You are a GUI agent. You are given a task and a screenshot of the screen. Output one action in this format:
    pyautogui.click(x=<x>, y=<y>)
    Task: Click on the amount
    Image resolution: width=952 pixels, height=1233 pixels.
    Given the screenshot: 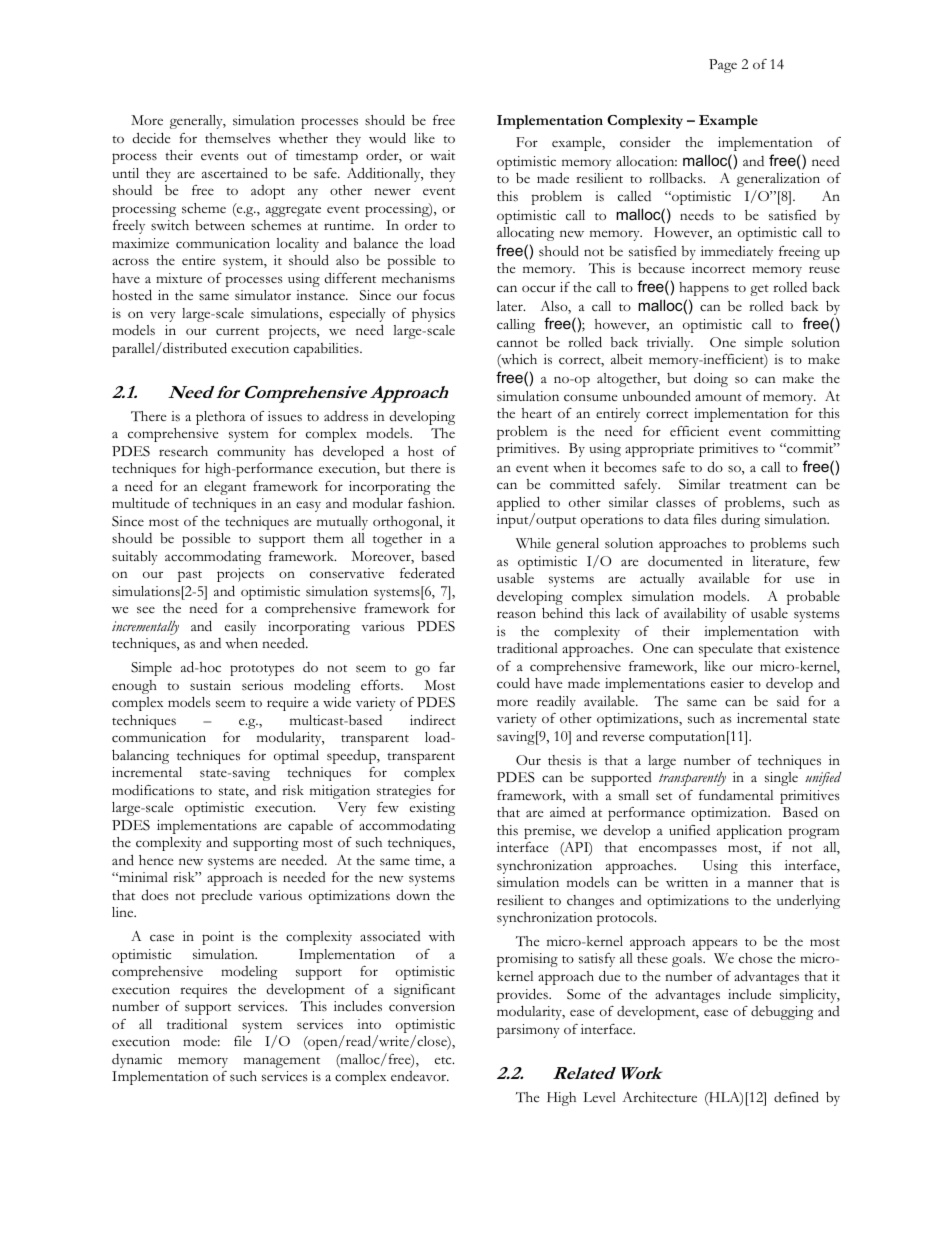 What is the action you would take?
    pyautogui.click(x=718, y=397)
